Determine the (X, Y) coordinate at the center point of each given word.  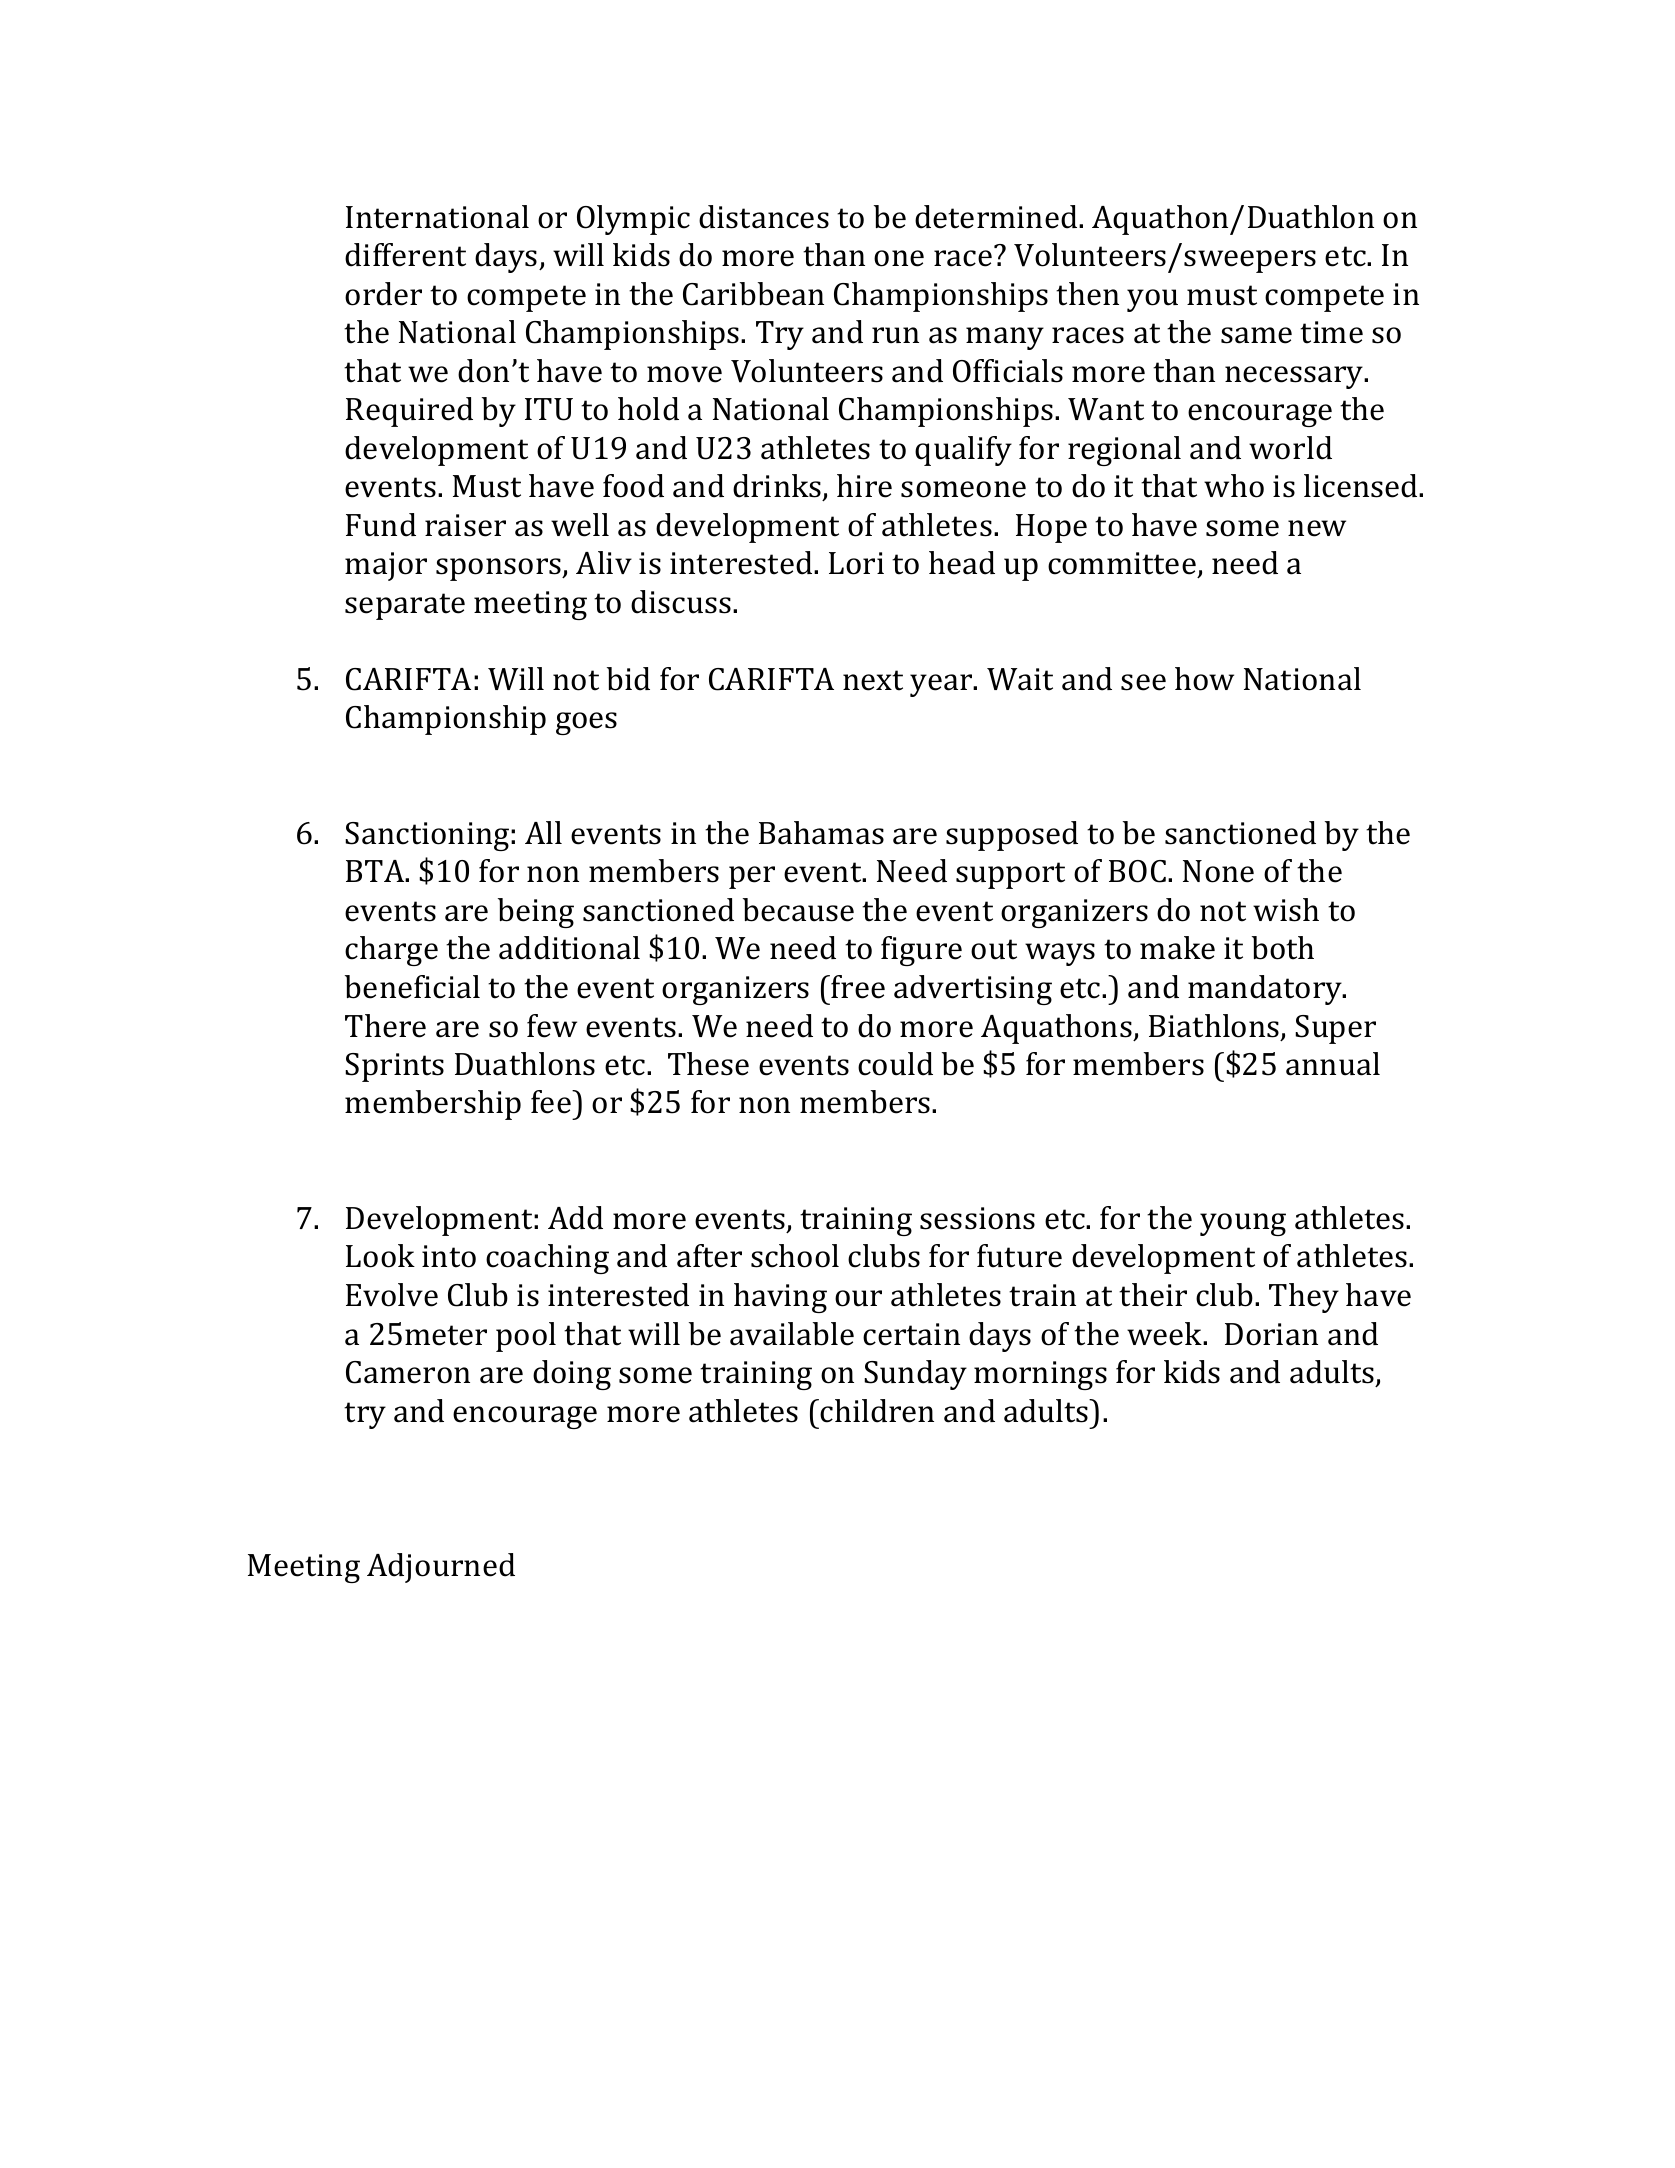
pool (526, 1337)
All (543, 832)
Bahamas (821, 833)
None (1218, 871)
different (405, 255)
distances (764, 217)
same (1256, 335)
